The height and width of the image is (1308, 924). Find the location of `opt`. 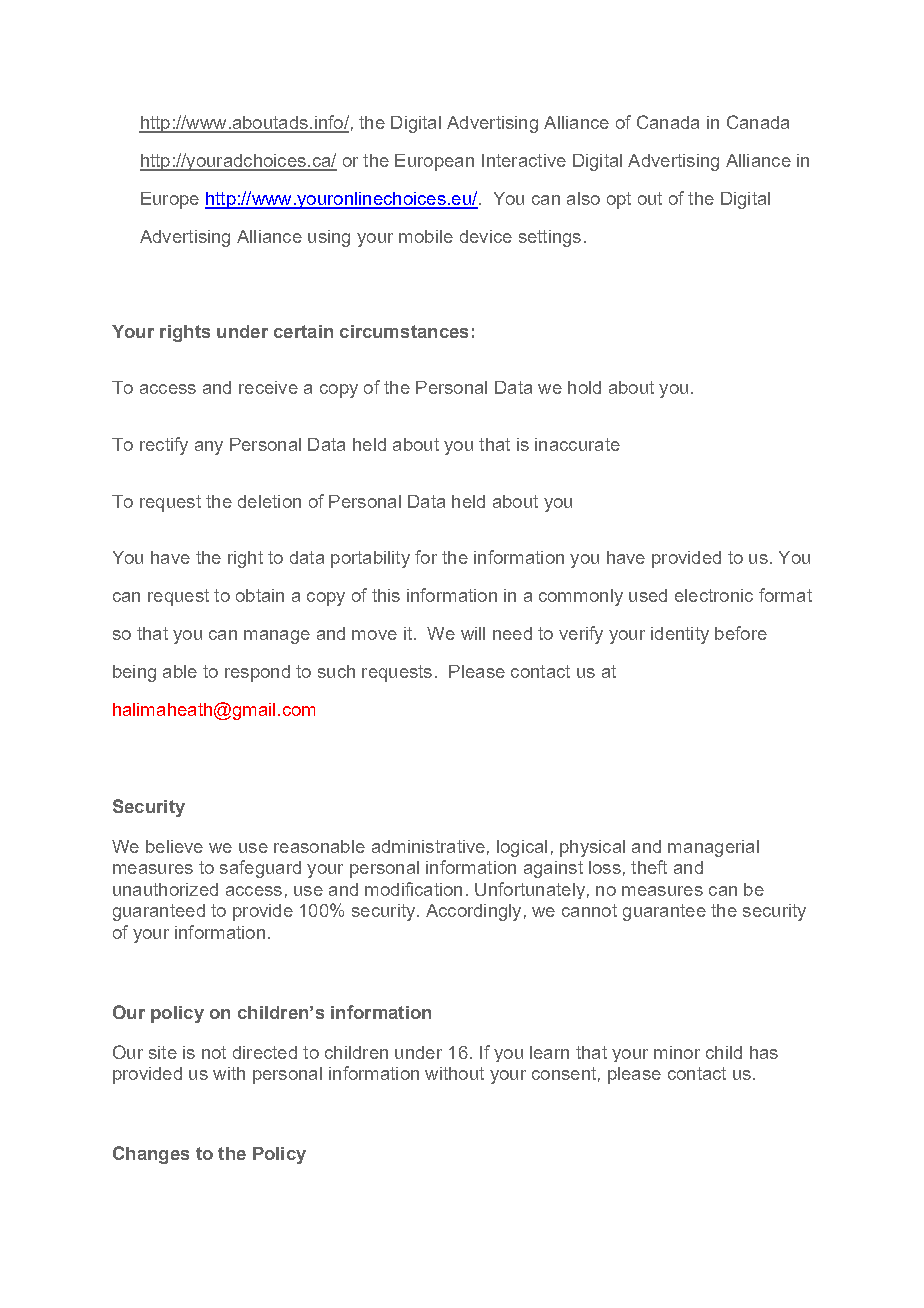

opt is located at coordinates (619, 200).
